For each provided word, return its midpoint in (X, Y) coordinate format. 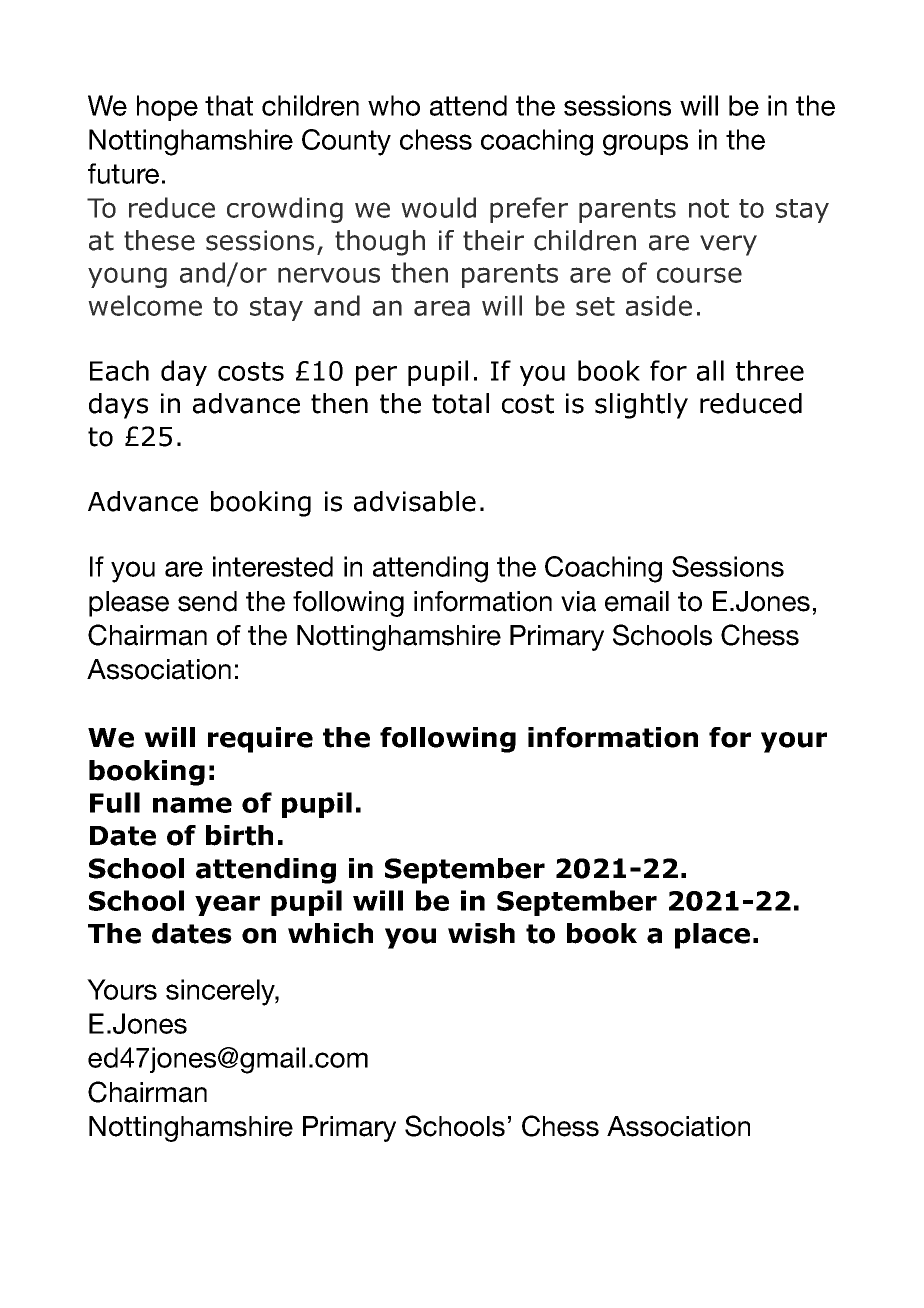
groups (645, 145)
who (394, 105)
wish (481, 933)
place (712, 936)
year (227, 905)
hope (167, 108)
